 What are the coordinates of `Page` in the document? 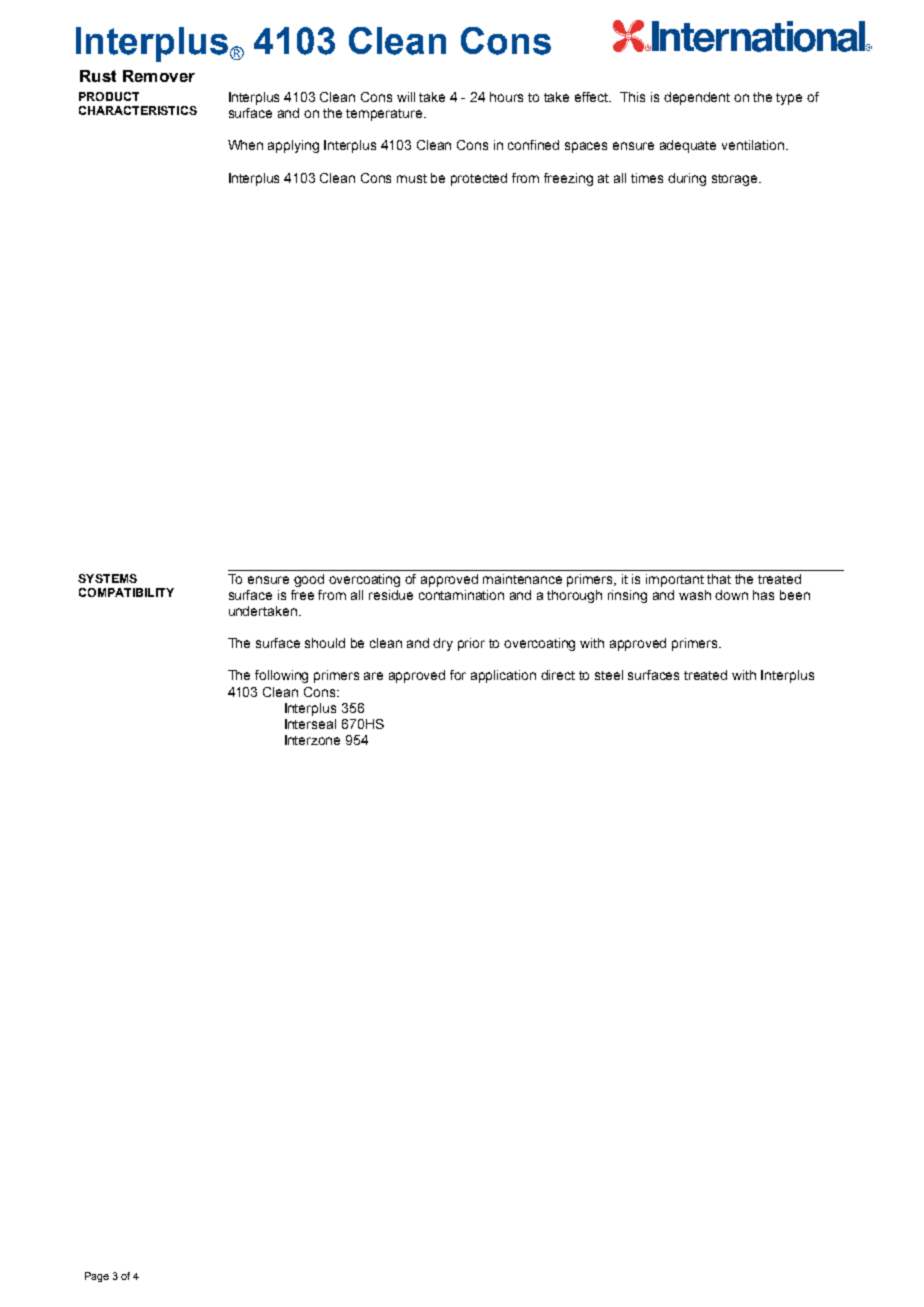 It's located at (97, 1277).
